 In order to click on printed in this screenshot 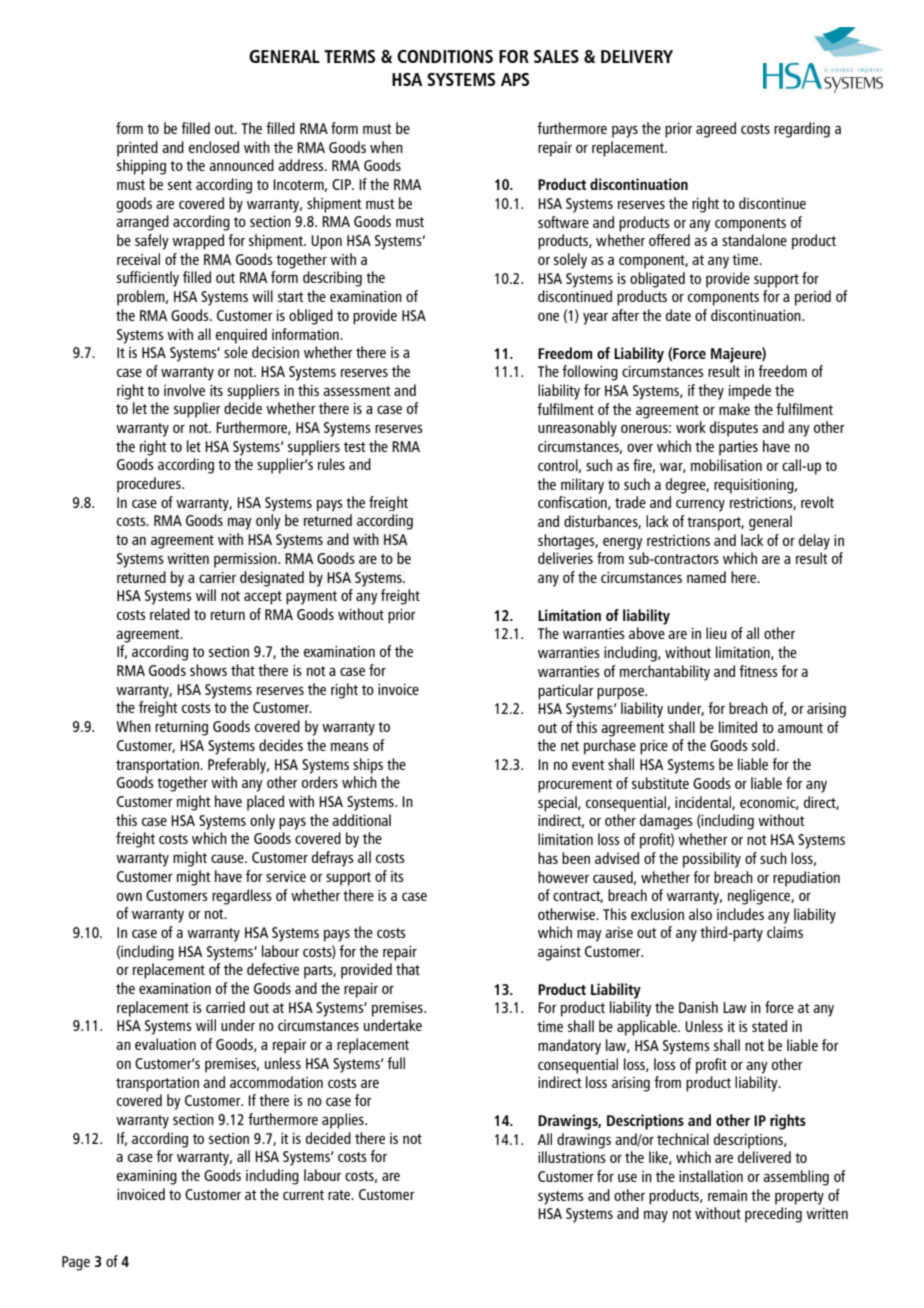, I will do `click(137, 149)`.
